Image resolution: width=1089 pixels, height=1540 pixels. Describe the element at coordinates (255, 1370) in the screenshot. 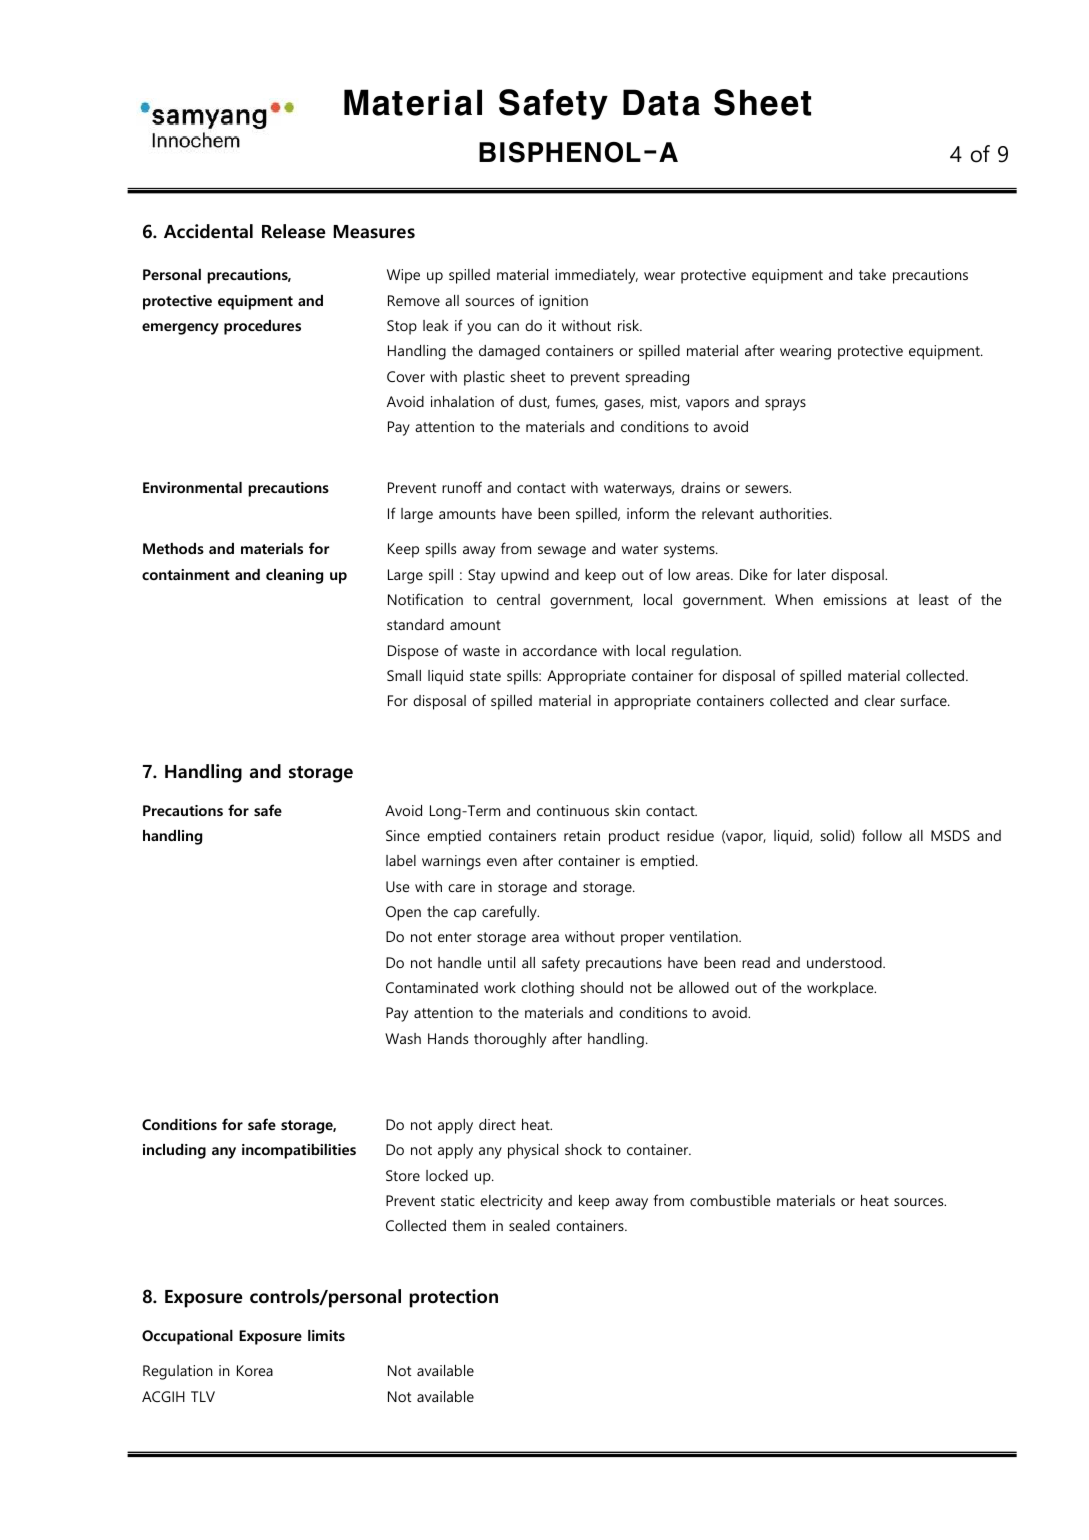

I see `Korea` at that location.
